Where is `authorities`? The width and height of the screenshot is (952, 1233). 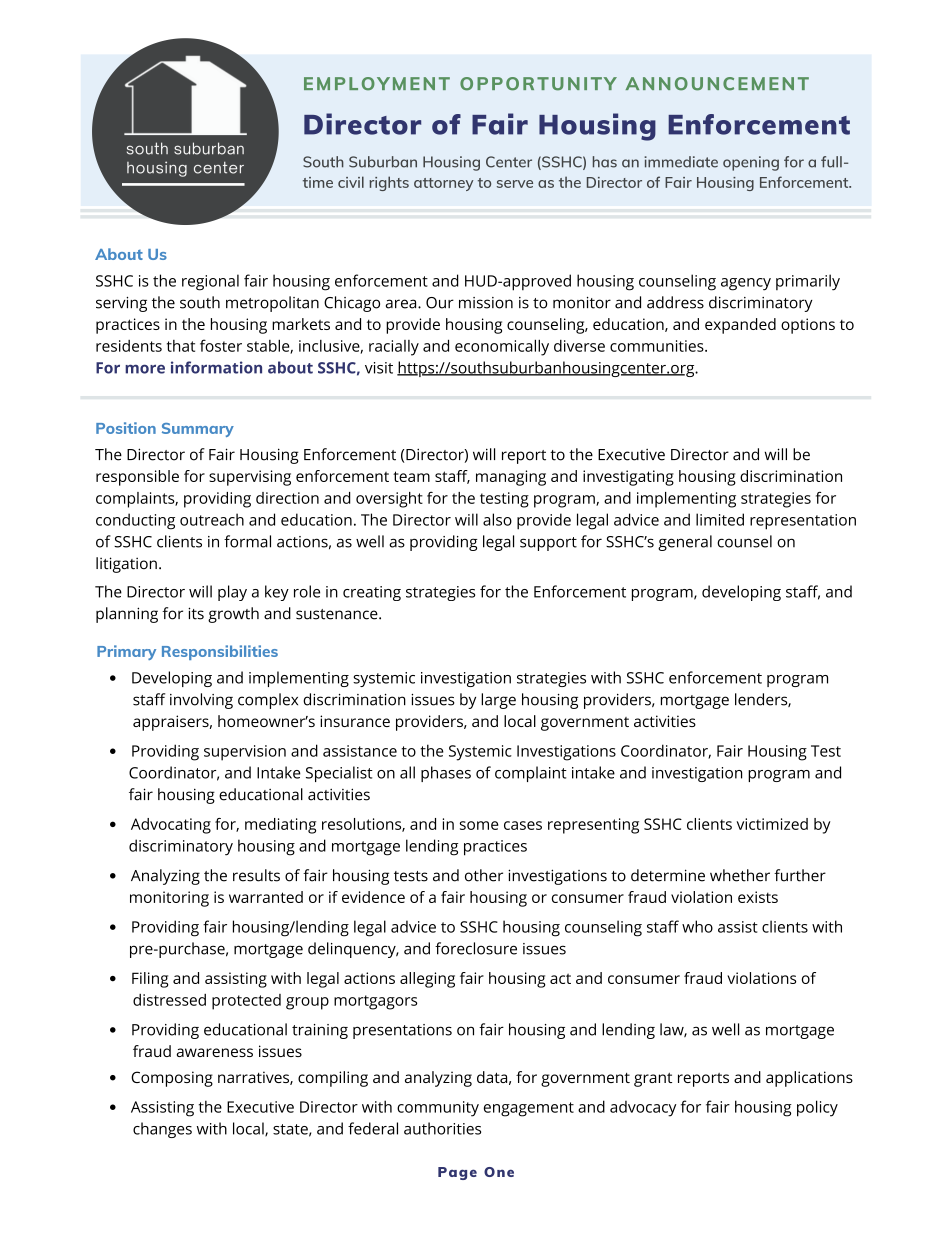 authorities is located at coordinates (442, 1128).
